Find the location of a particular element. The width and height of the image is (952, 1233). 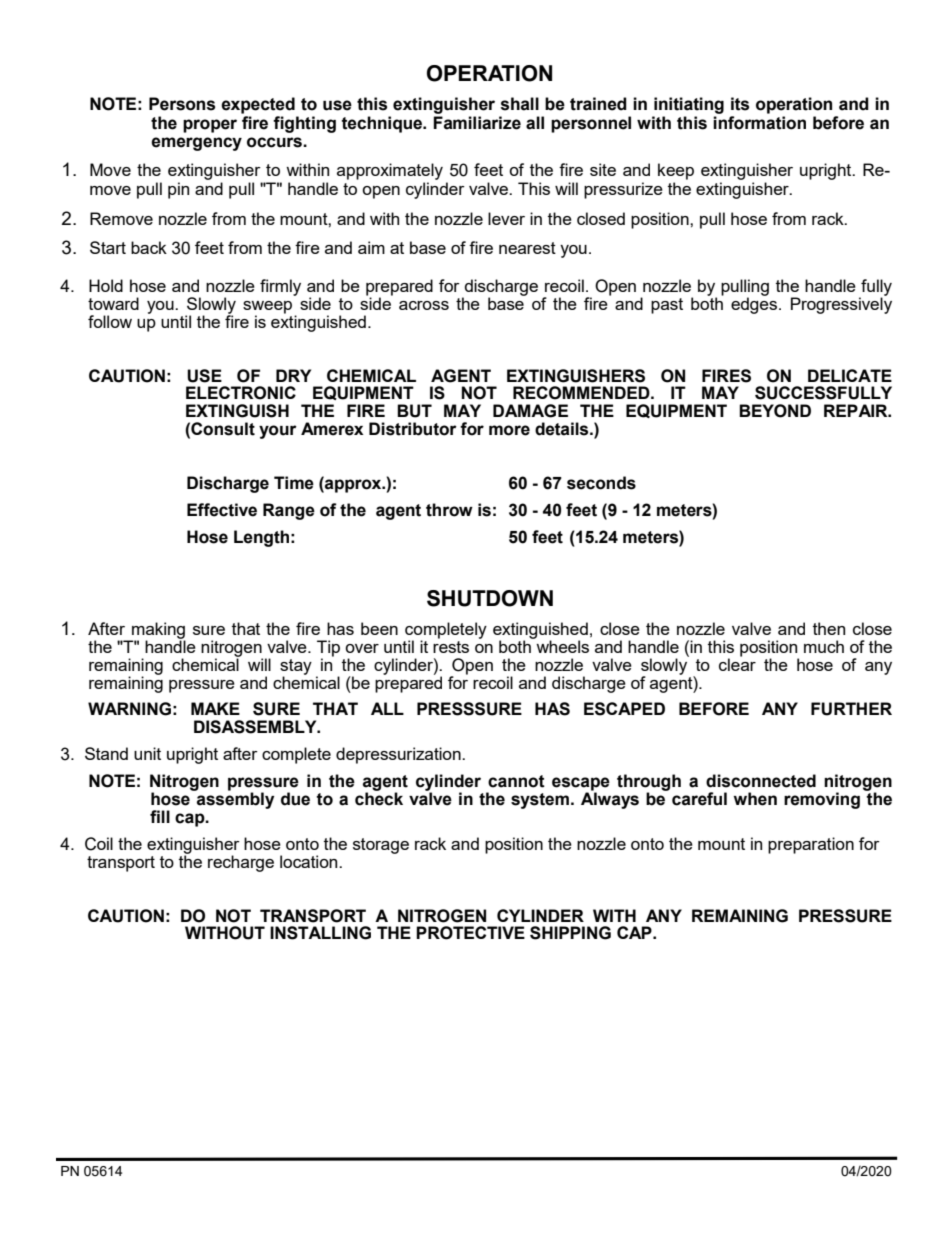

ELECTRONIC is located at coordinates (241, 393).
